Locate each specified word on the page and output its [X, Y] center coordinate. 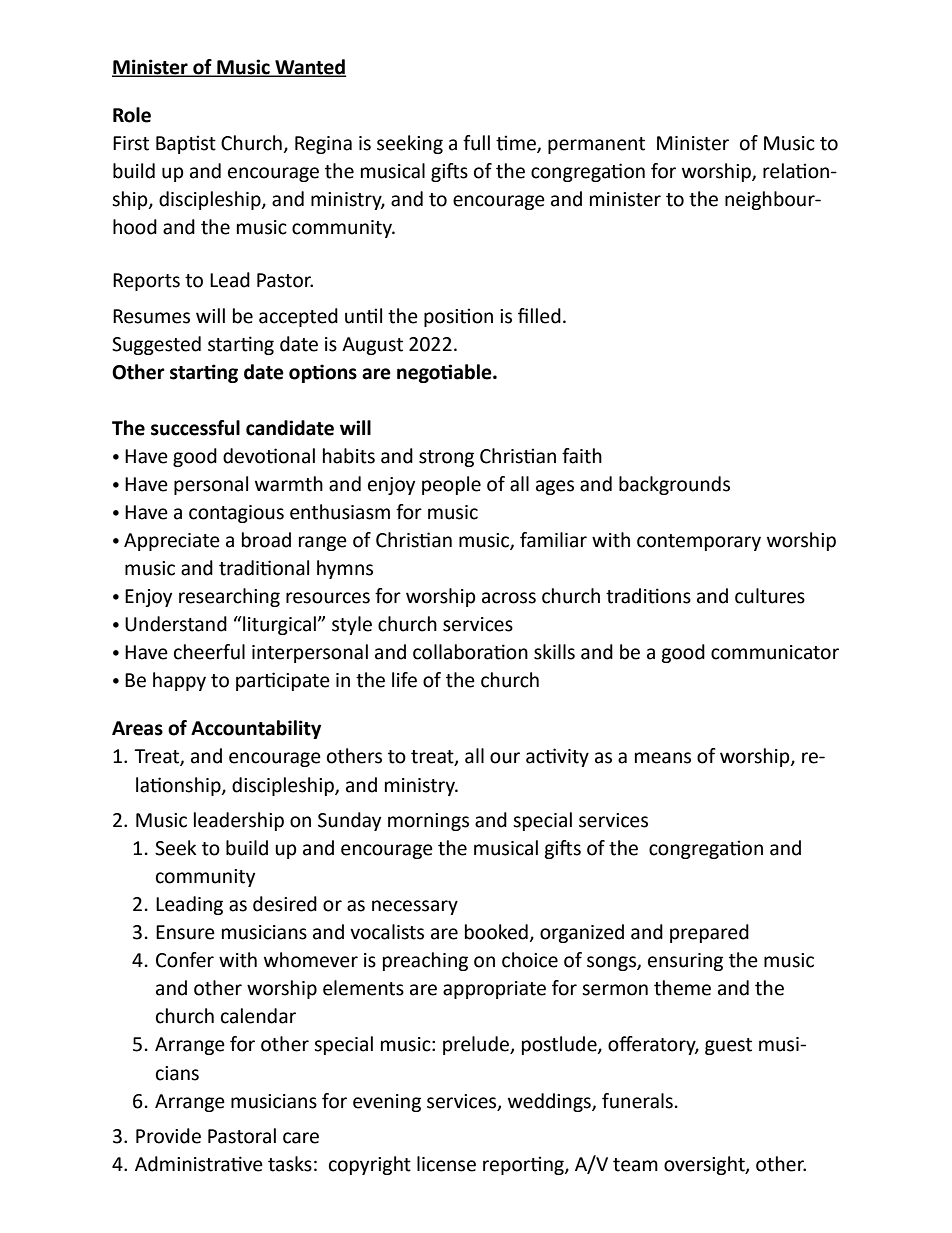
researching [229, 597]
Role [132, 115]
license [446, 1164]
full [476, 143]
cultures [770, 596]
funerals [637, 1101]
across [509, 598]
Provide [168, 1136]
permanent [596, 145]
